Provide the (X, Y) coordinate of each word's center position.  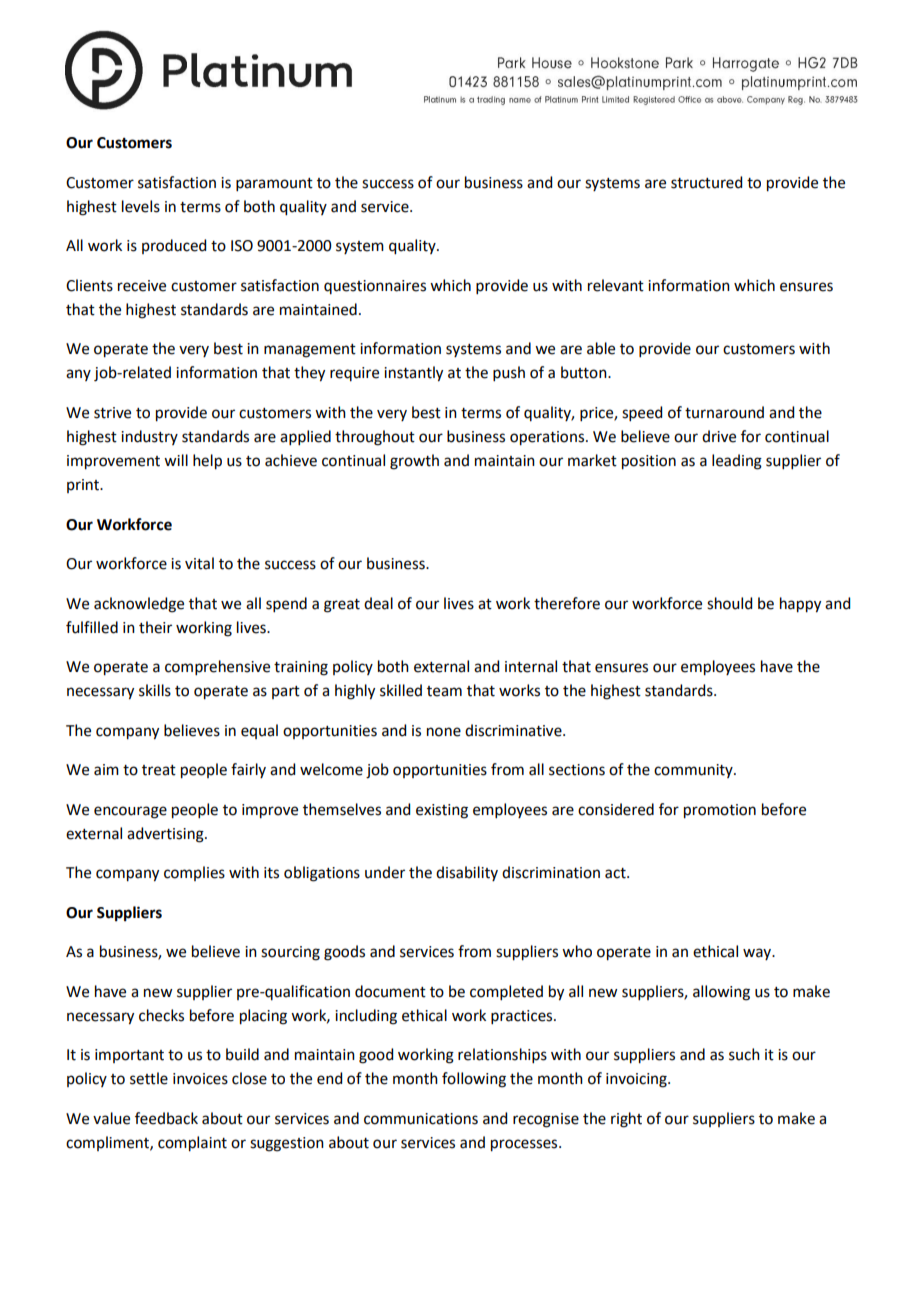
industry (149, 437)
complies (194, 873)
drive (719, 436)
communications (421, 1119)
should (729, 603)
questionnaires (375, 287)
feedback (166, 1118)
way (758, 954)
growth (414, 462)
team (444, 691)
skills (155, 690)
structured (706, 182)
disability (467, 873)
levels (141, 206)
